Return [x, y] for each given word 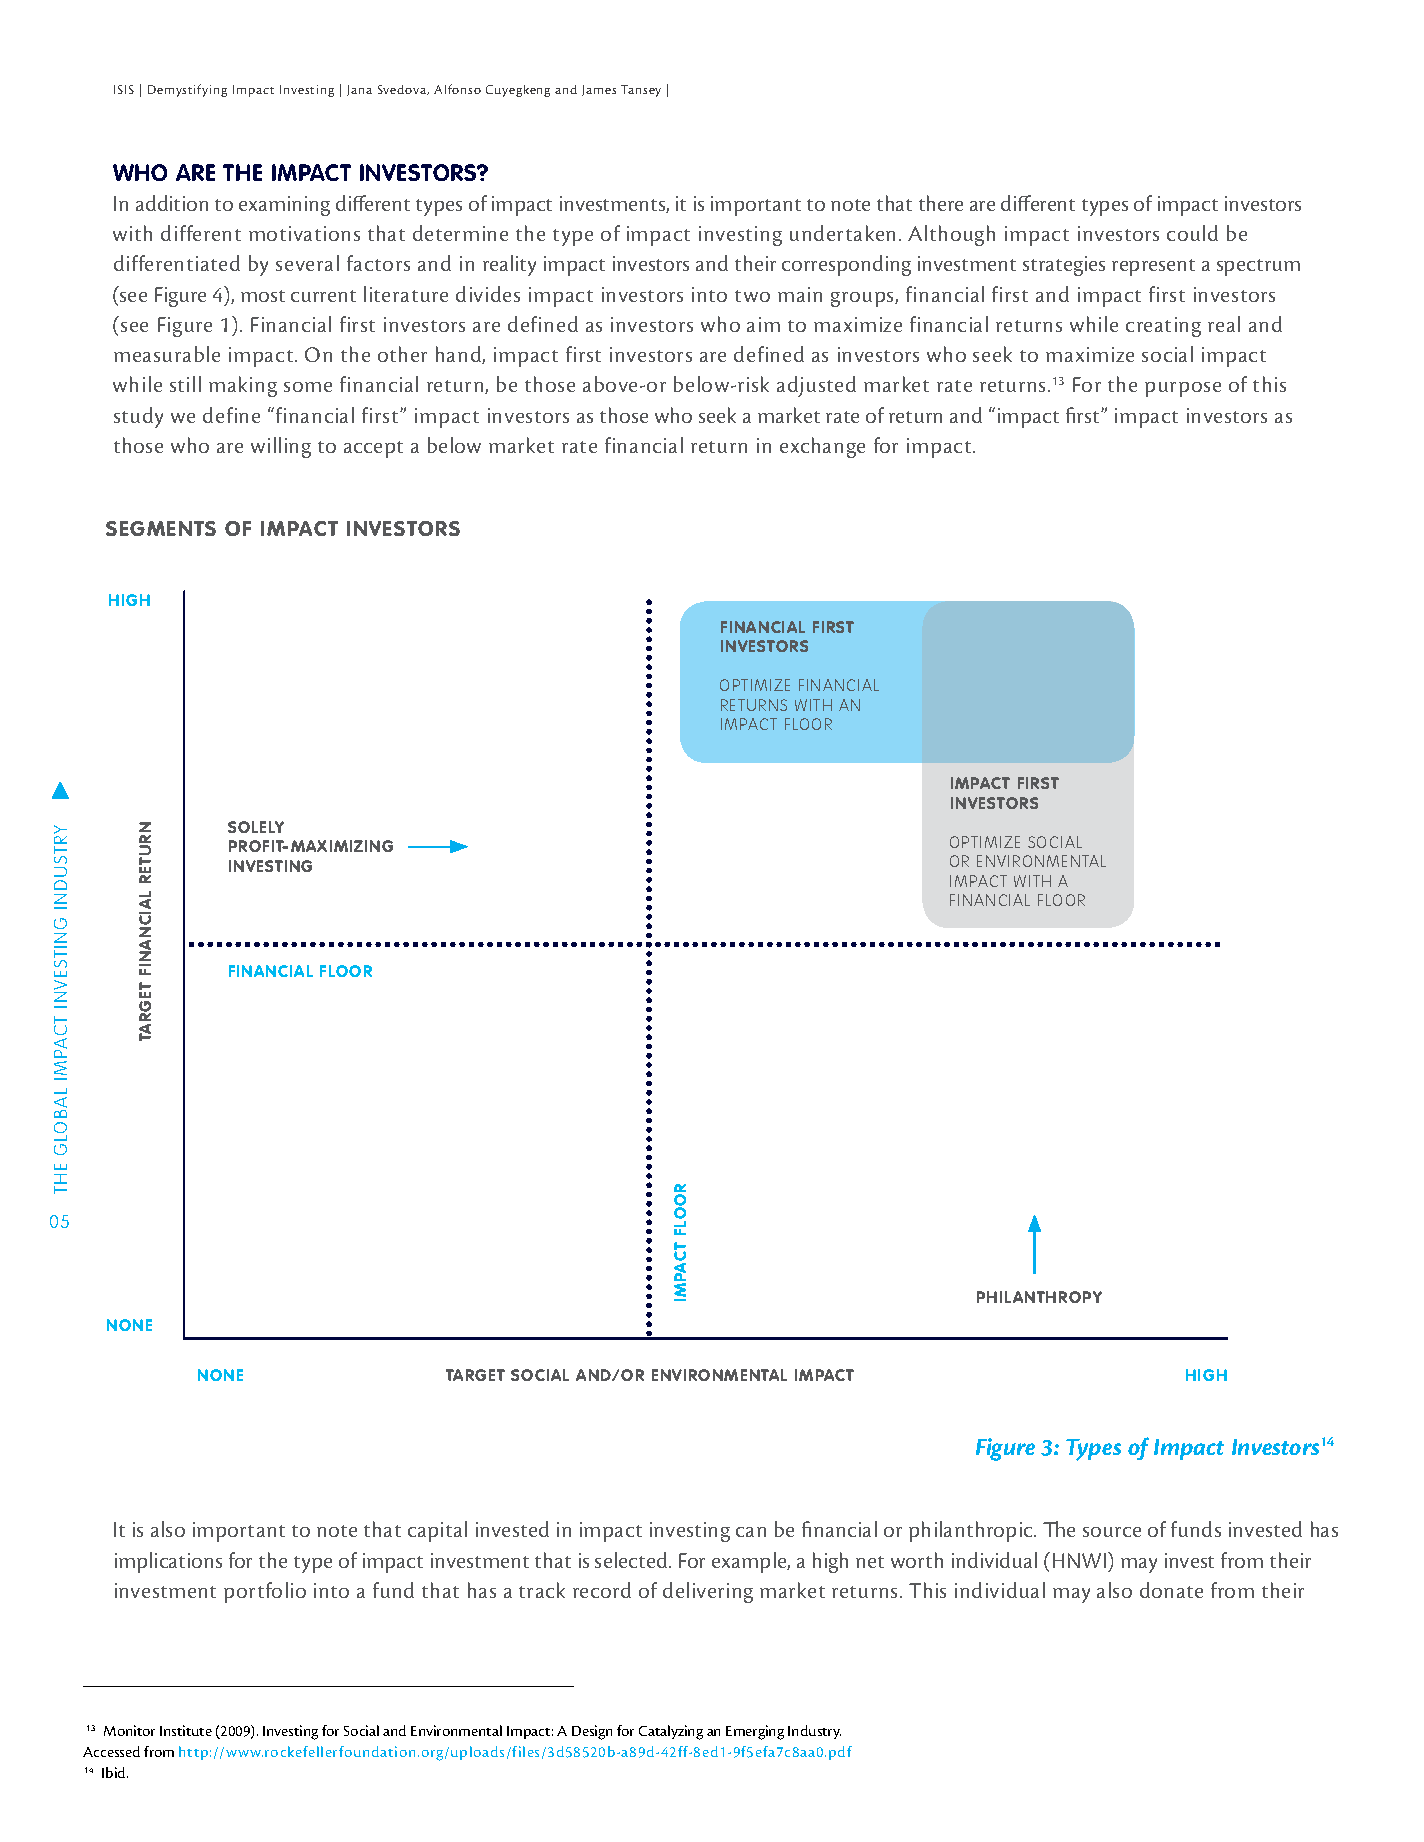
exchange [822, 447]
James [599, 90]
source [1112, 1532]
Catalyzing [671, 1732]
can [751, 1532]
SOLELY [256, 827]
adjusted [816, 386]
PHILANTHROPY [1039, 1297]
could [1192, 233]
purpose [1183, 389]
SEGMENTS [161, 528]
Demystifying [187, 90]
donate [1171, 1590]
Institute [186, 1730]
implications [168, 1562]
